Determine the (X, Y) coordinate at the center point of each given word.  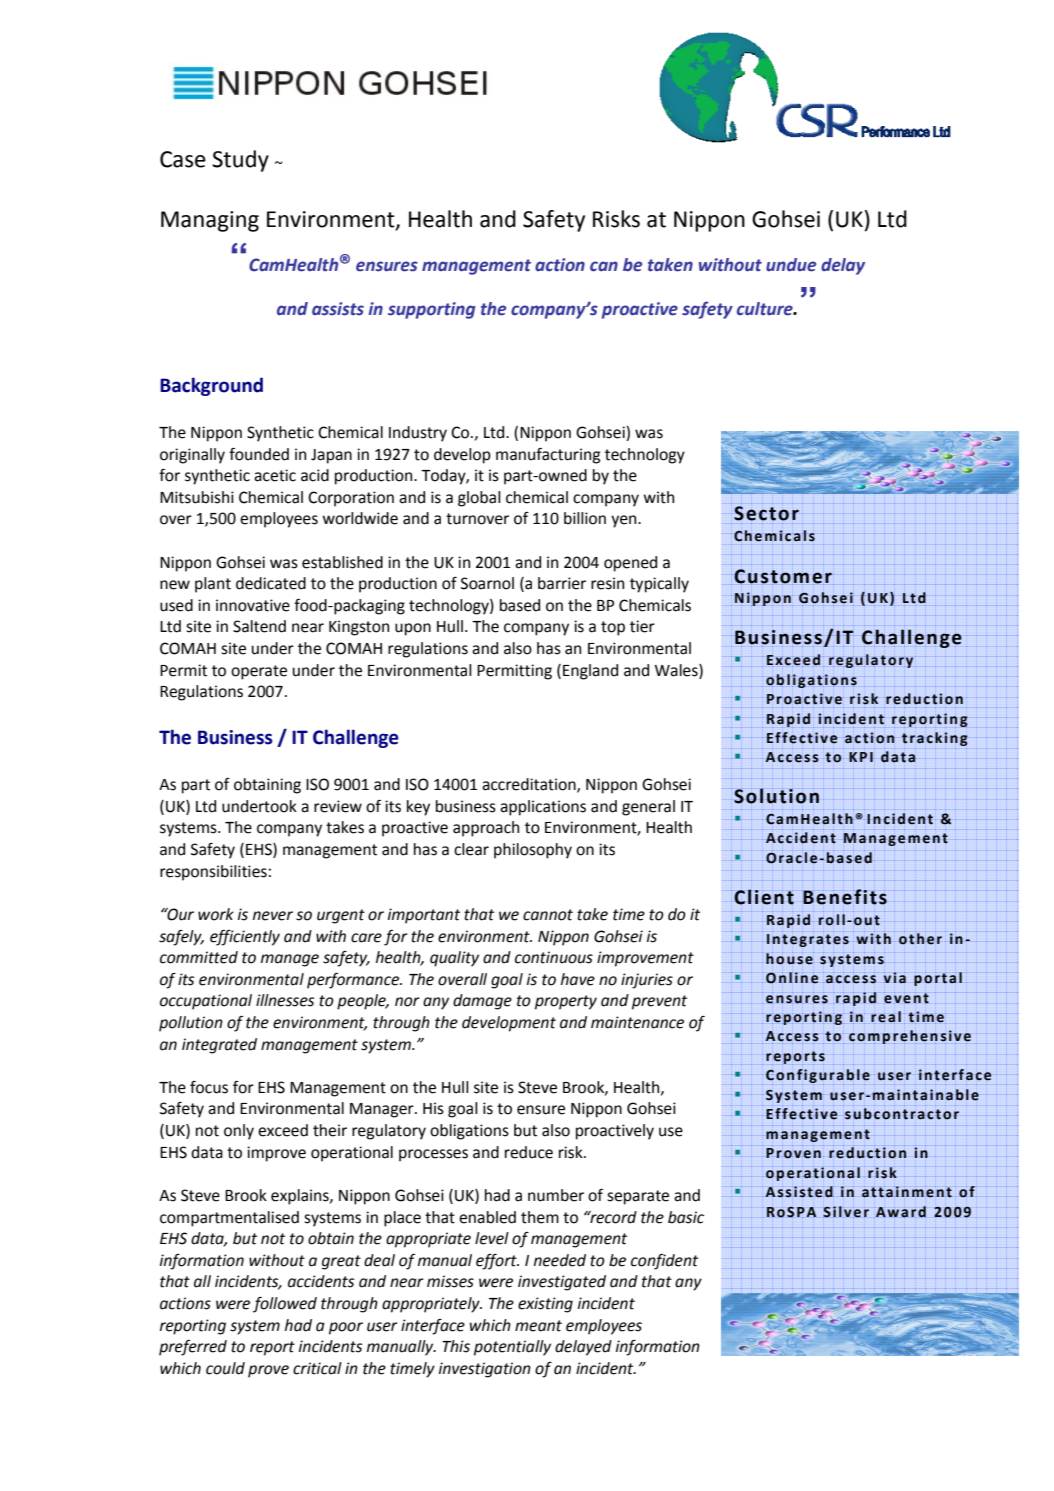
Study (240, 161)
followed (285, 1305)
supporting (432, 310)
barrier (562, 583)
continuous (554, 957)
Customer (784, 577)
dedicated (271, 583)
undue (791, 265)
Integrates (808, 940)
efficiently (245, 938)
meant (538, 1326)
